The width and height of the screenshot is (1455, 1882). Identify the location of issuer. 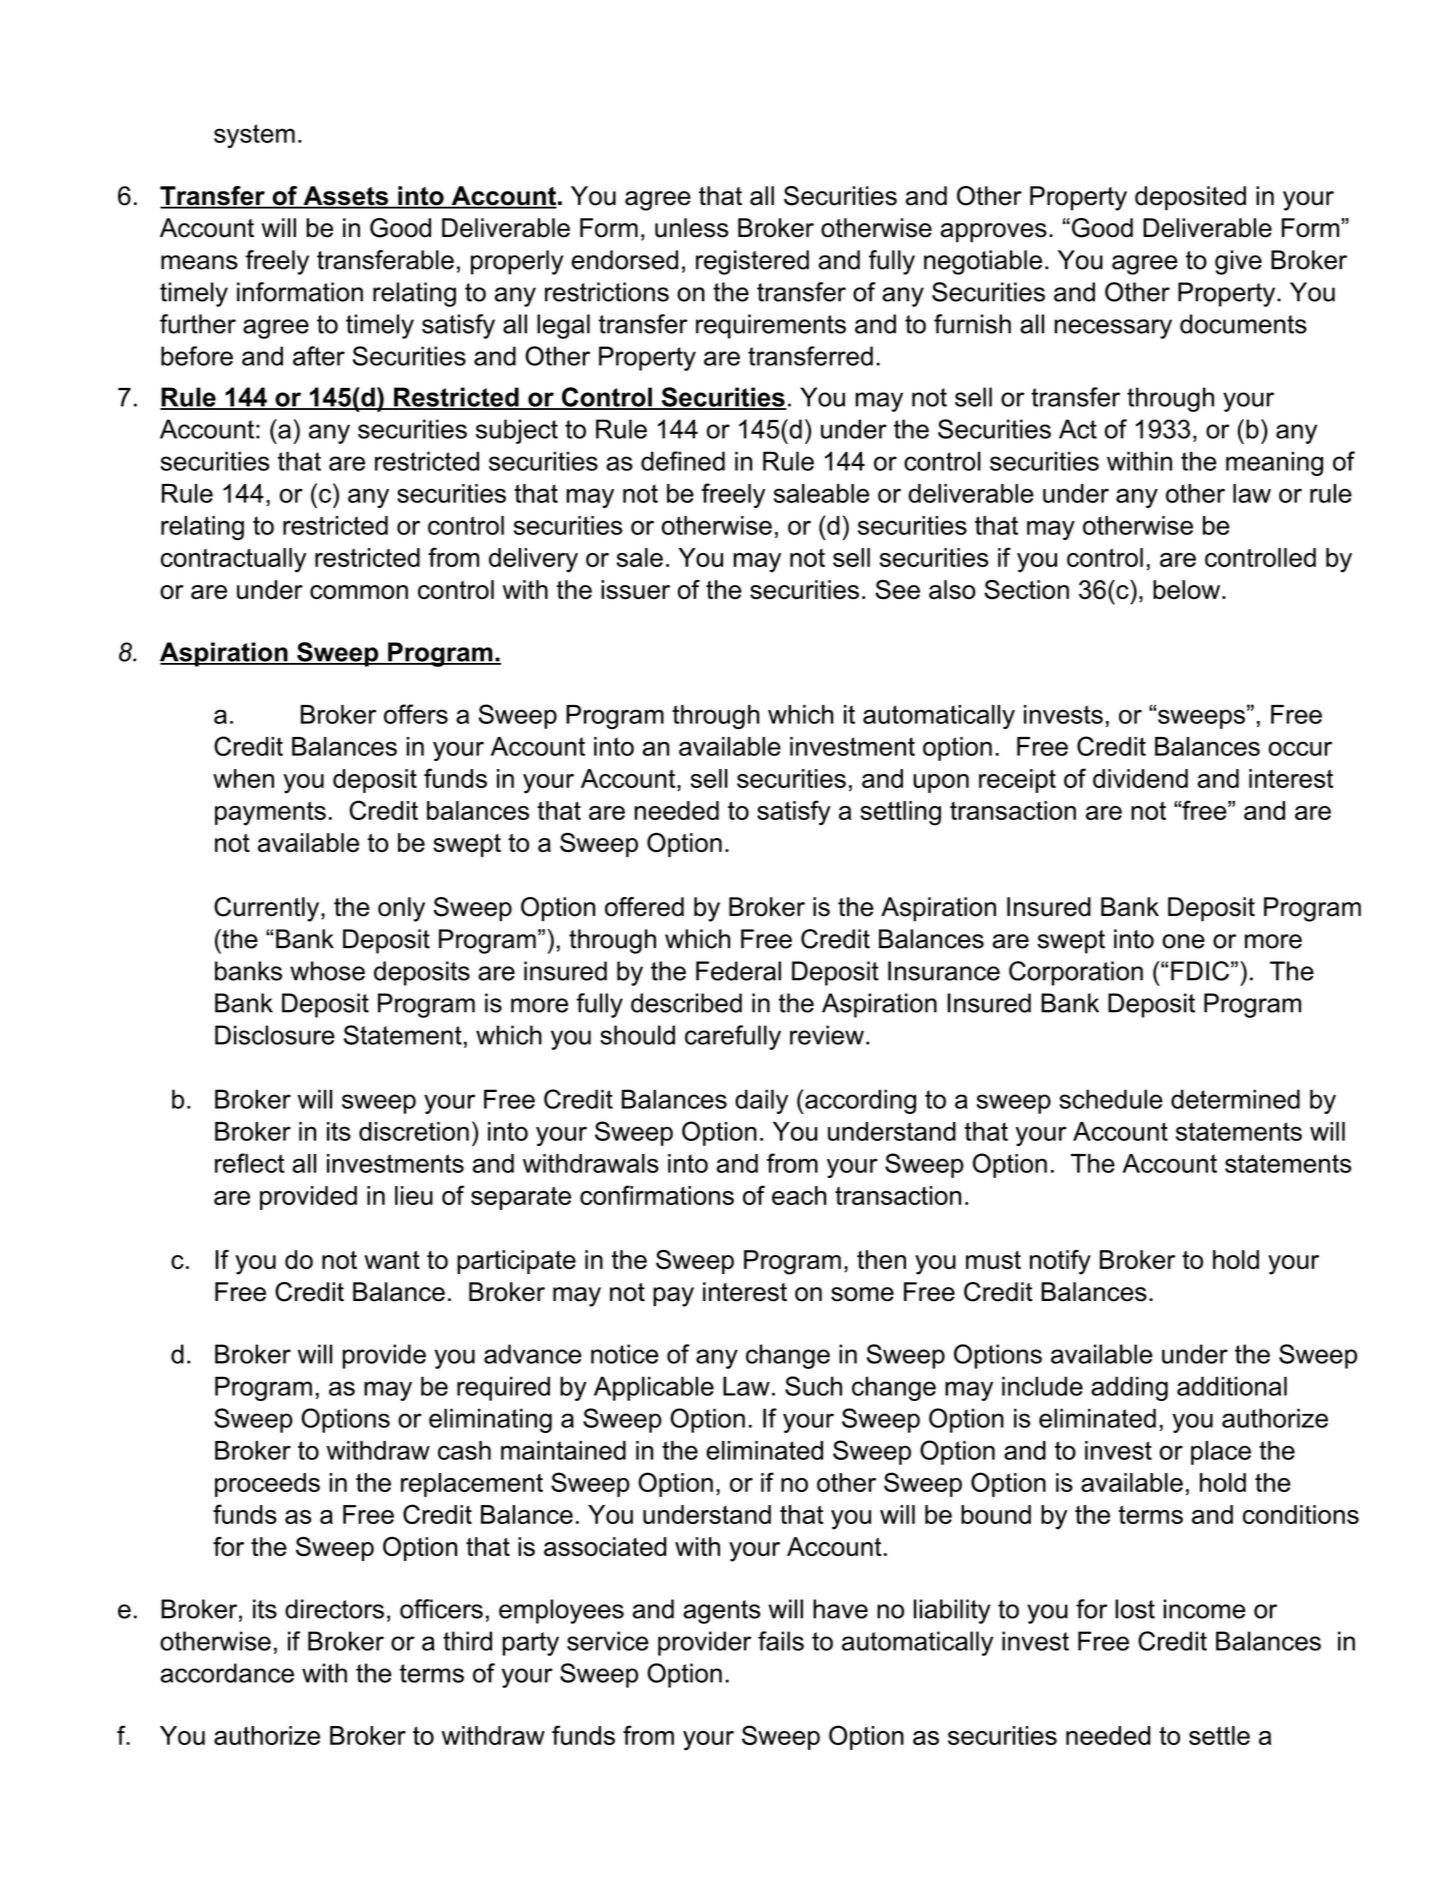
(635, 590).
